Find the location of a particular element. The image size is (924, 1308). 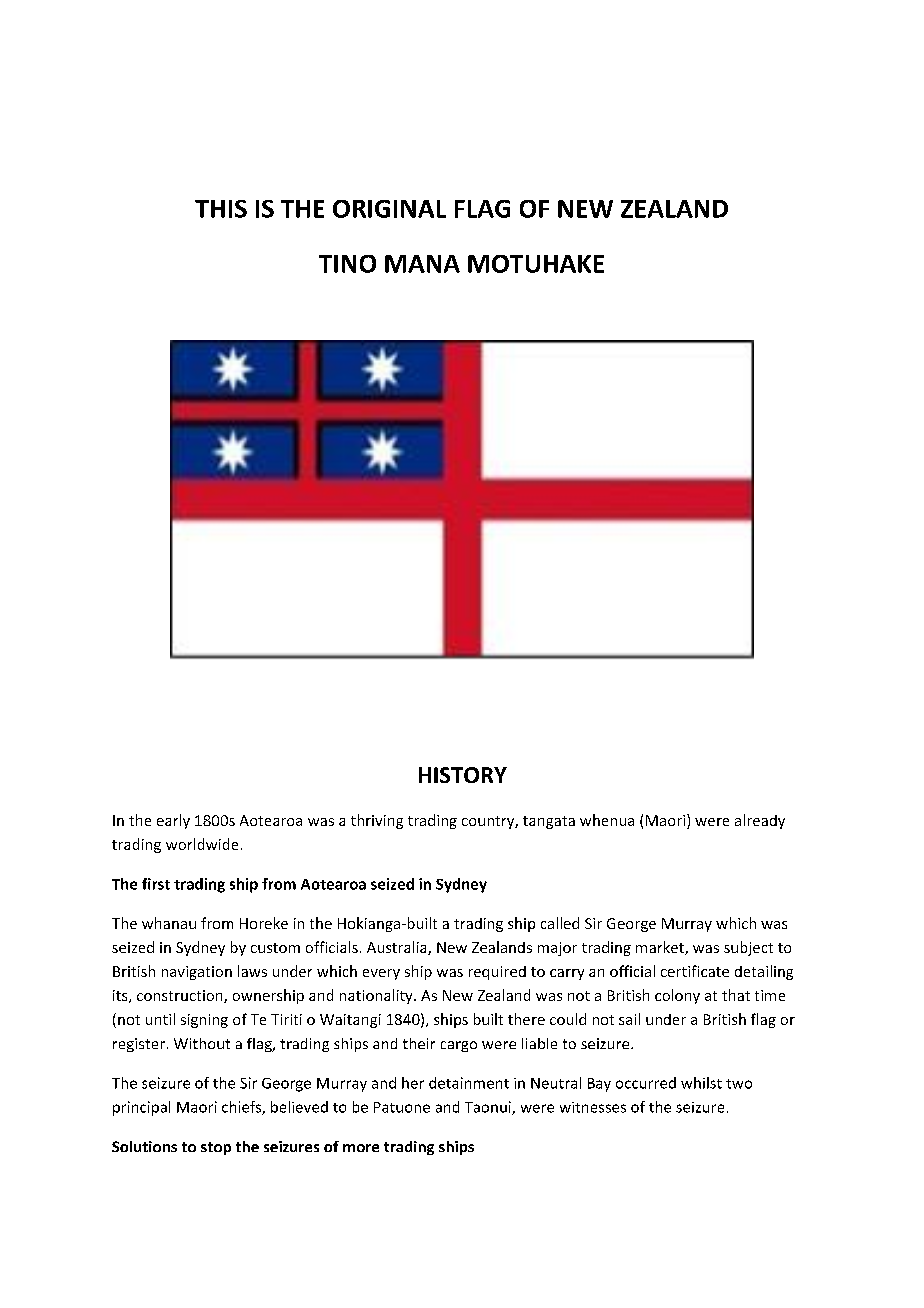

thriving is located at coordinates (377, 821).
